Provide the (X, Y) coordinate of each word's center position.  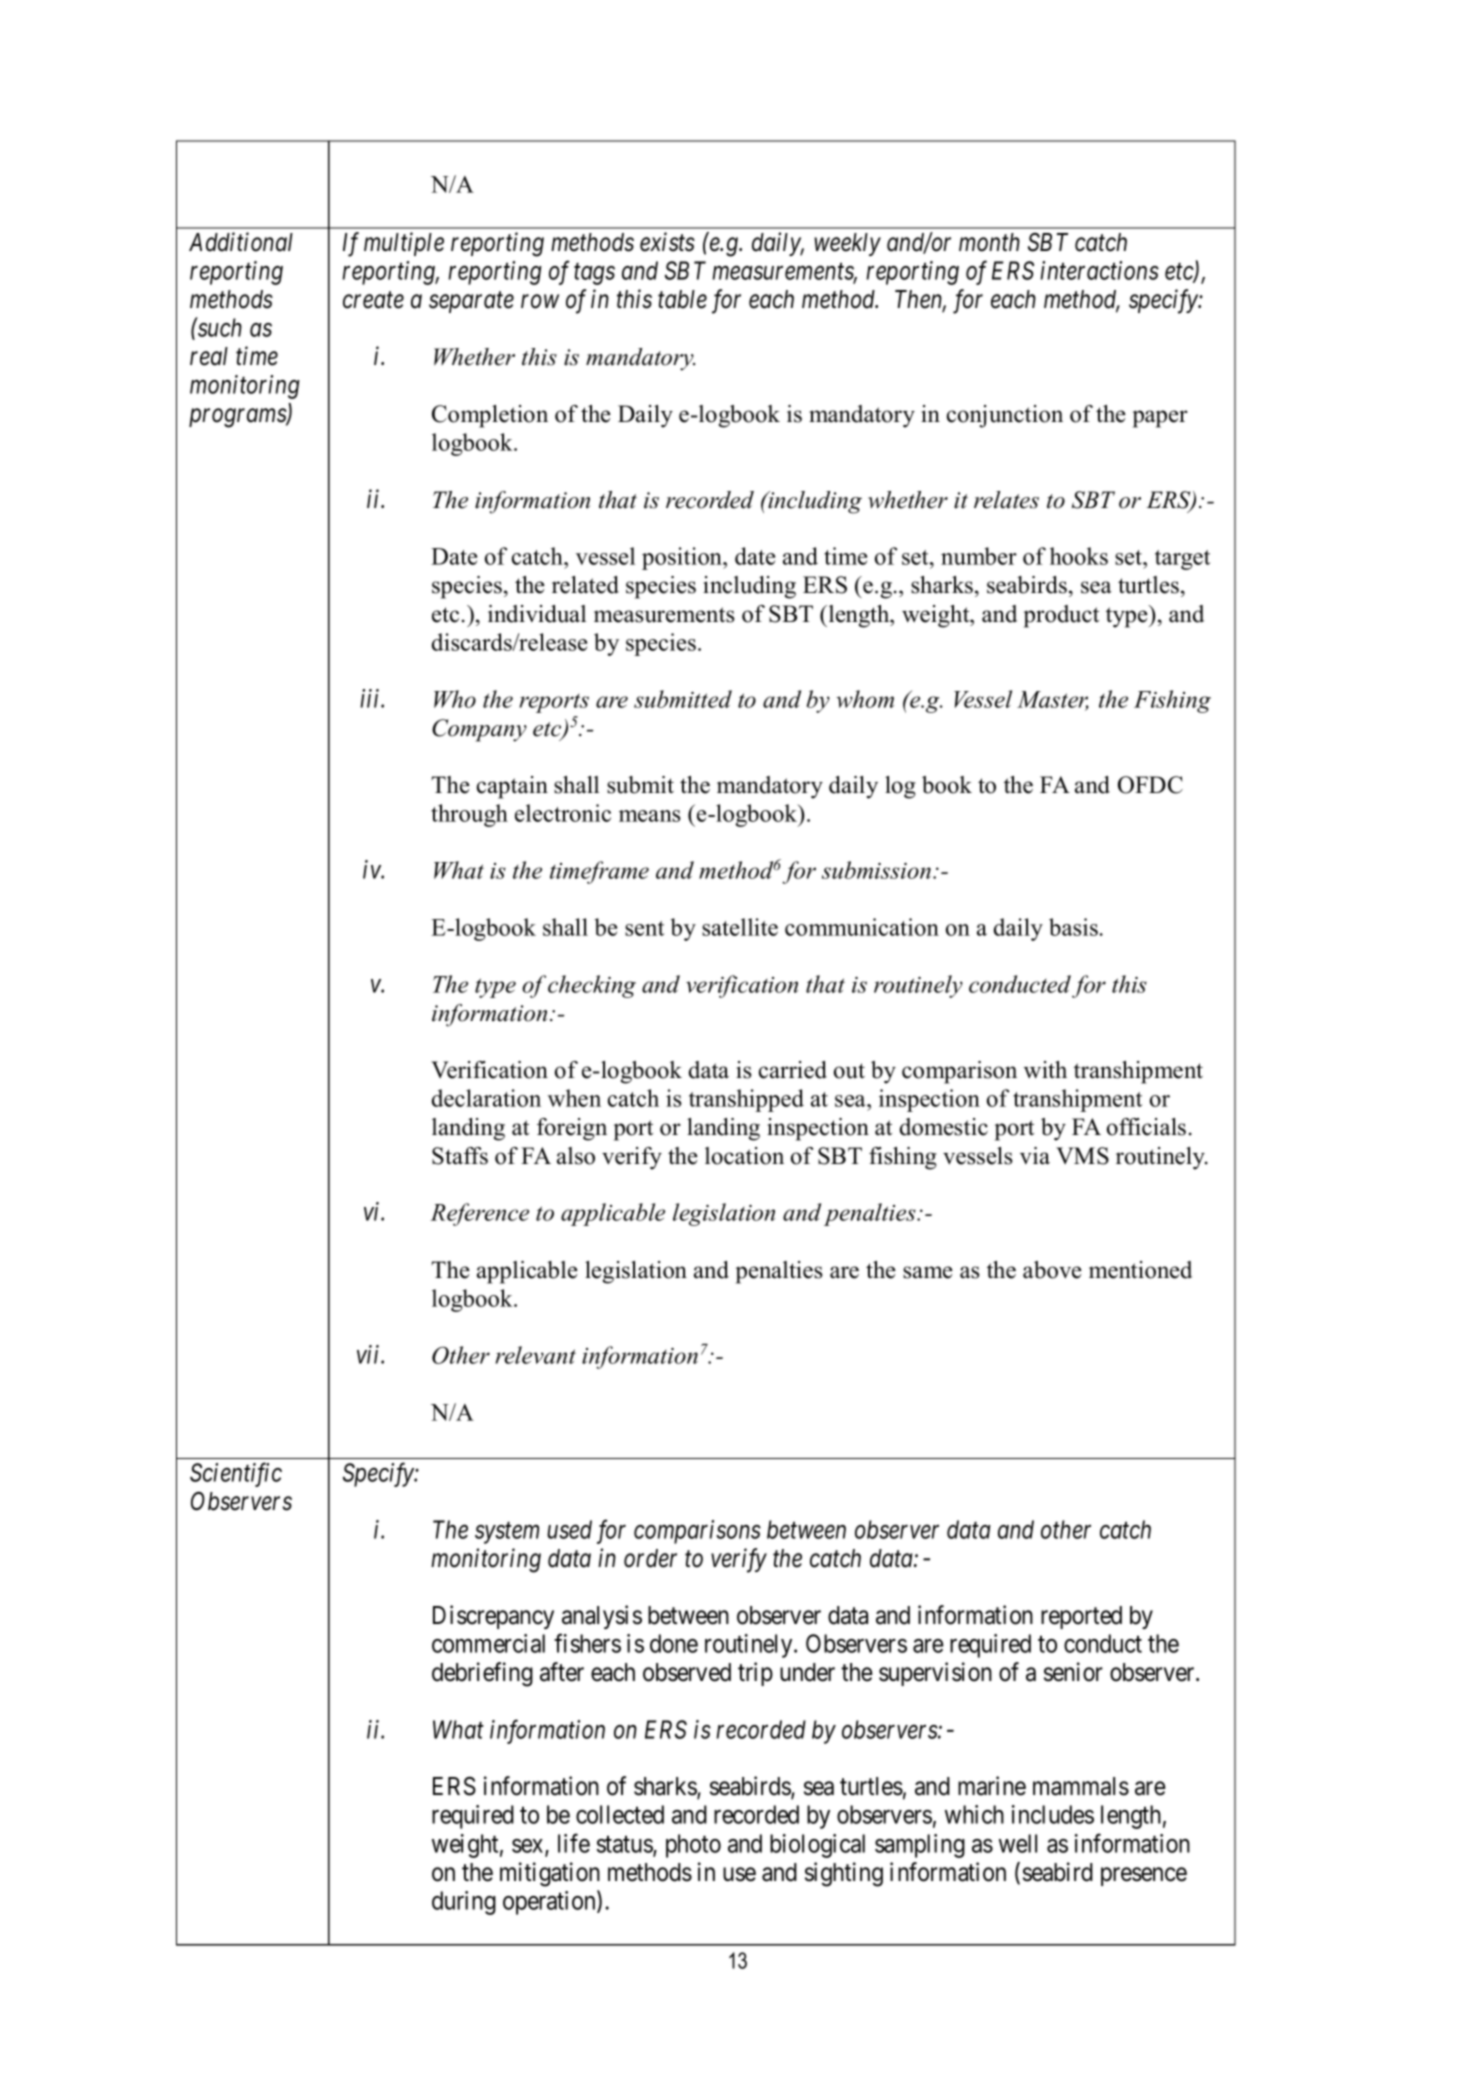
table (682, 299)
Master (1053, 700)
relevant (535, 1355)
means (650, 816)
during (464, 1903)
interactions (1099, 270)
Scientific (236, 1474)
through (469, 815)
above (1052, 1270)
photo (693, 1846)
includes (1053, 1814)
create (373, 300)
